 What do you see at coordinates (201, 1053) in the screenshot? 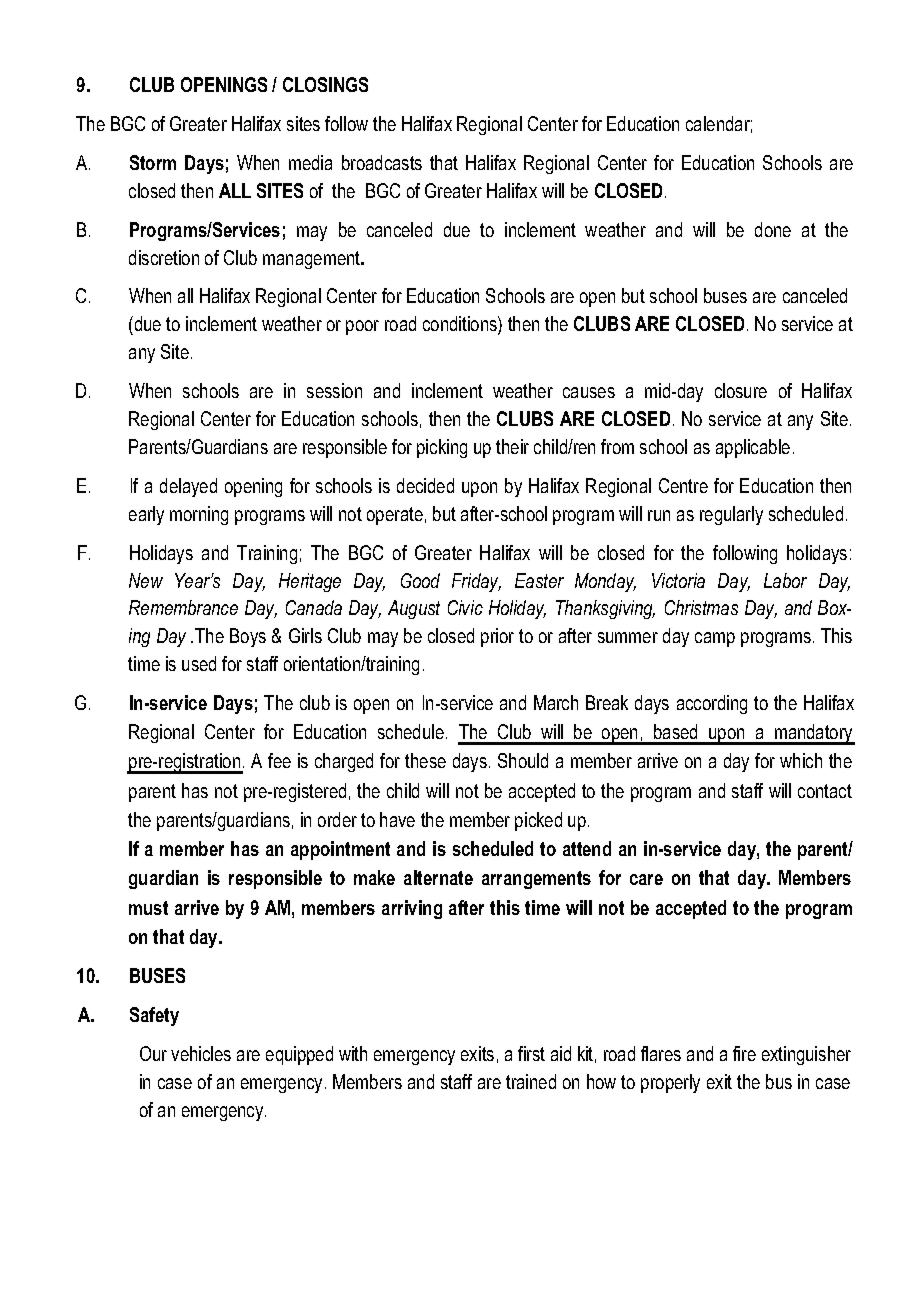
I see `vehicles` at bounding box center [201, 1053].
